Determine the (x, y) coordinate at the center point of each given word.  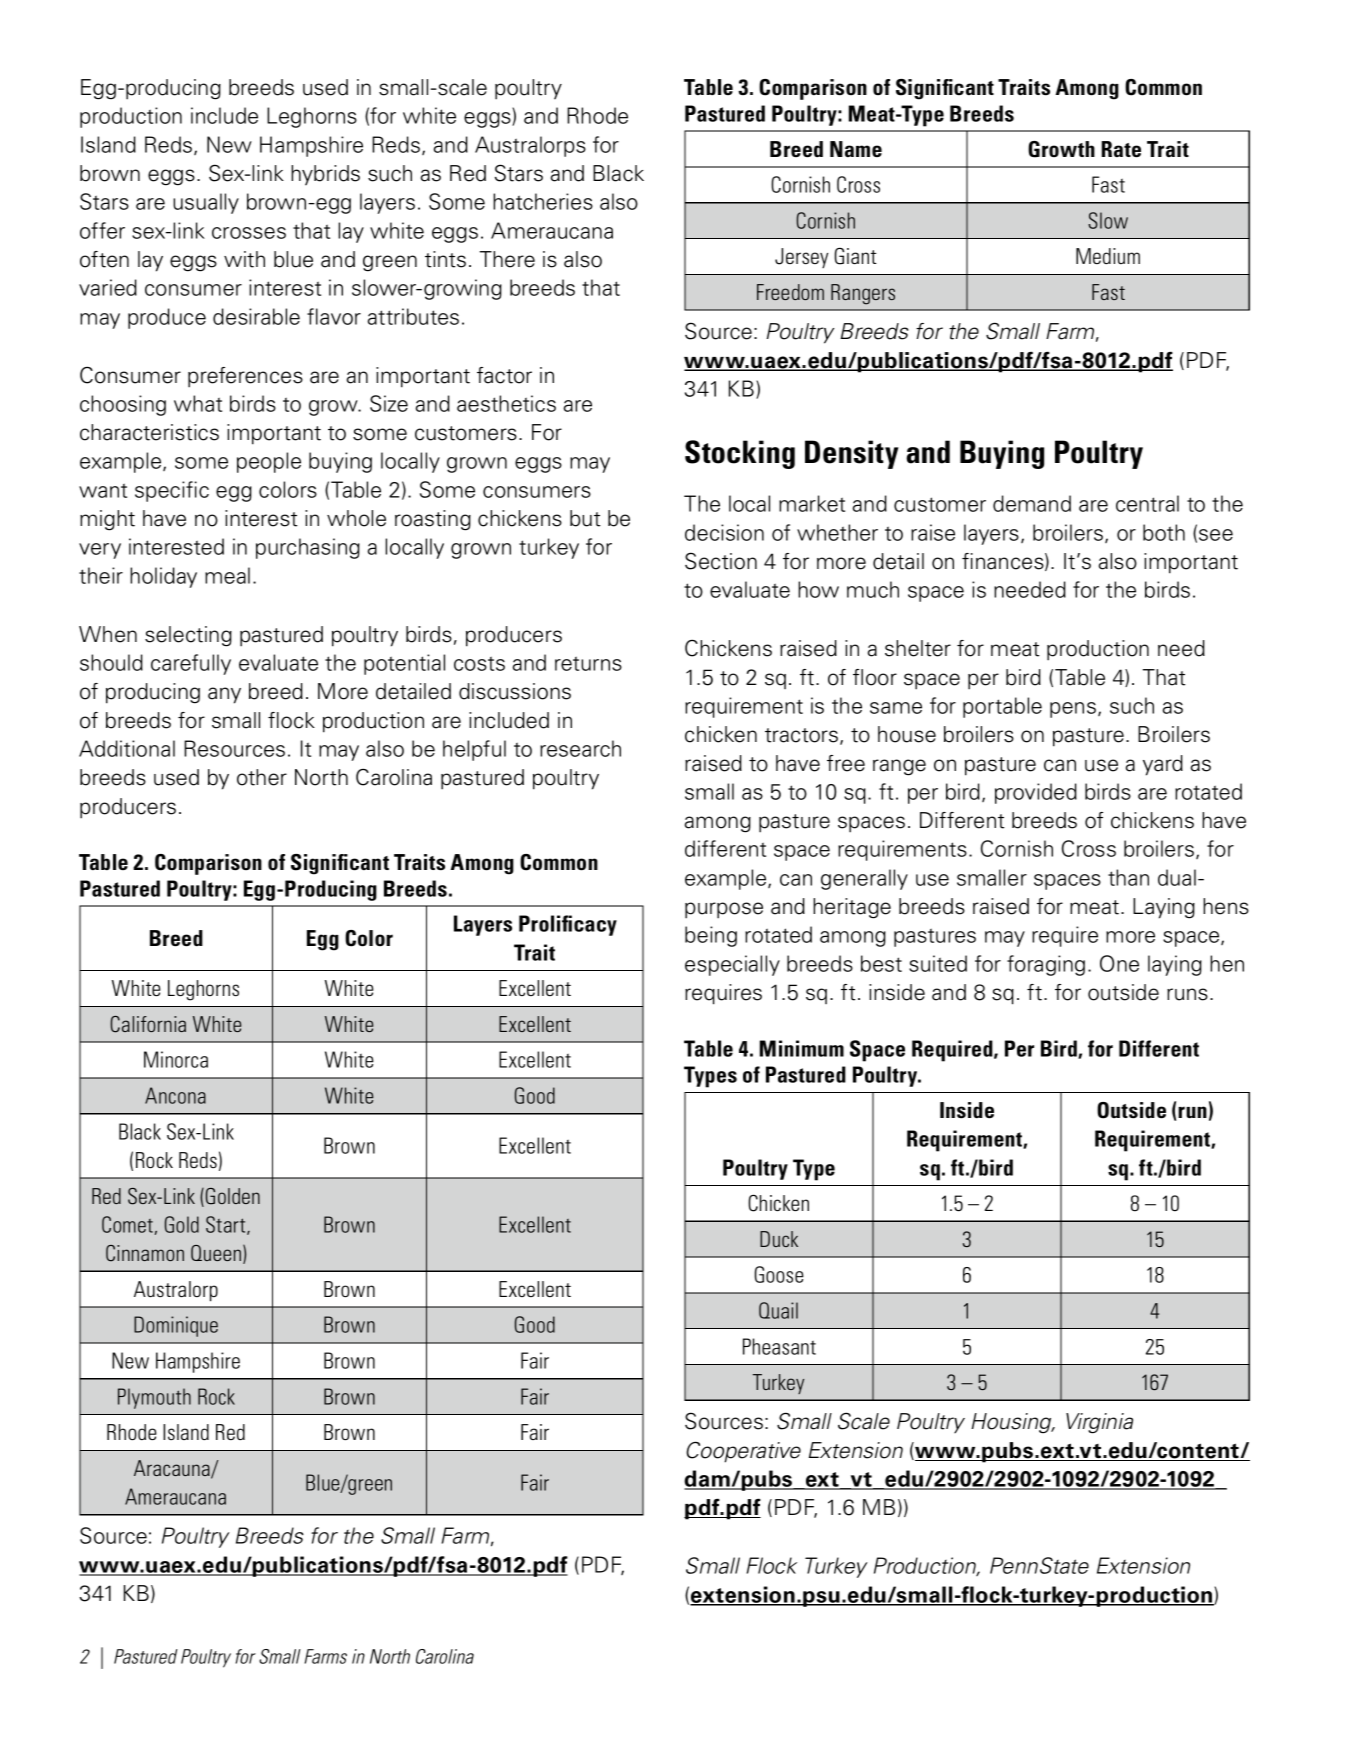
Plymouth (154, 1398)
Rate (1121, 149)
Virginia (1099, 1423)
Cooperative (743, 1452)
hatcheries (543, 201)
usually (206, 203)
